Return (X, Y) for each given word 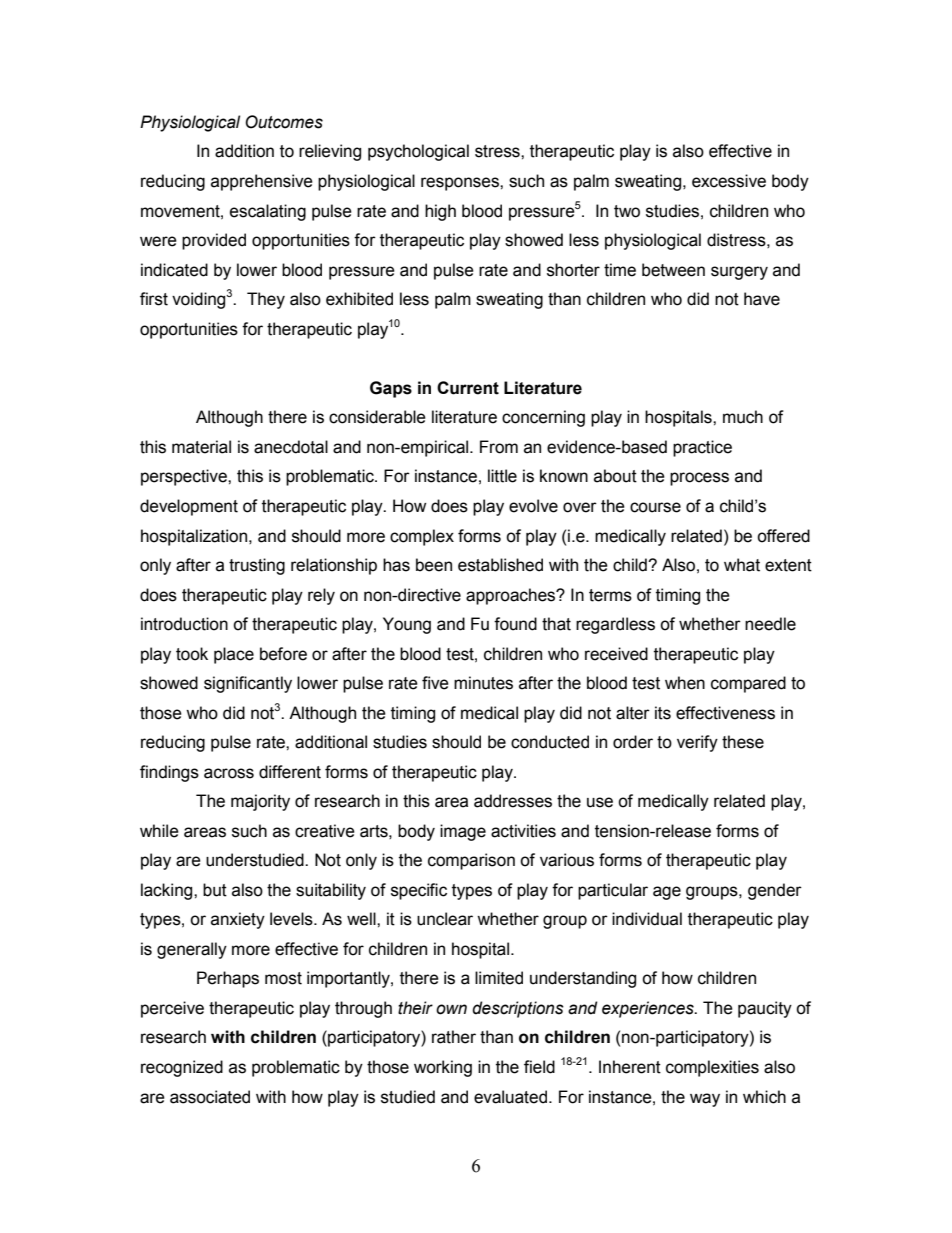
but (215, 890)
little (502, 476)
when (685, 683)
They (266, 300)
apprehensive (262, 182)
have (762, 299)
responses (461, 184)
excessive (729, 181)
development (189, 507)
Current (468, 388)
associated (210, 1097)
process (699, 479)
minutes (483, 683)
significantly (248, 684)
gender (775, 891)
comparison (471, 861)
